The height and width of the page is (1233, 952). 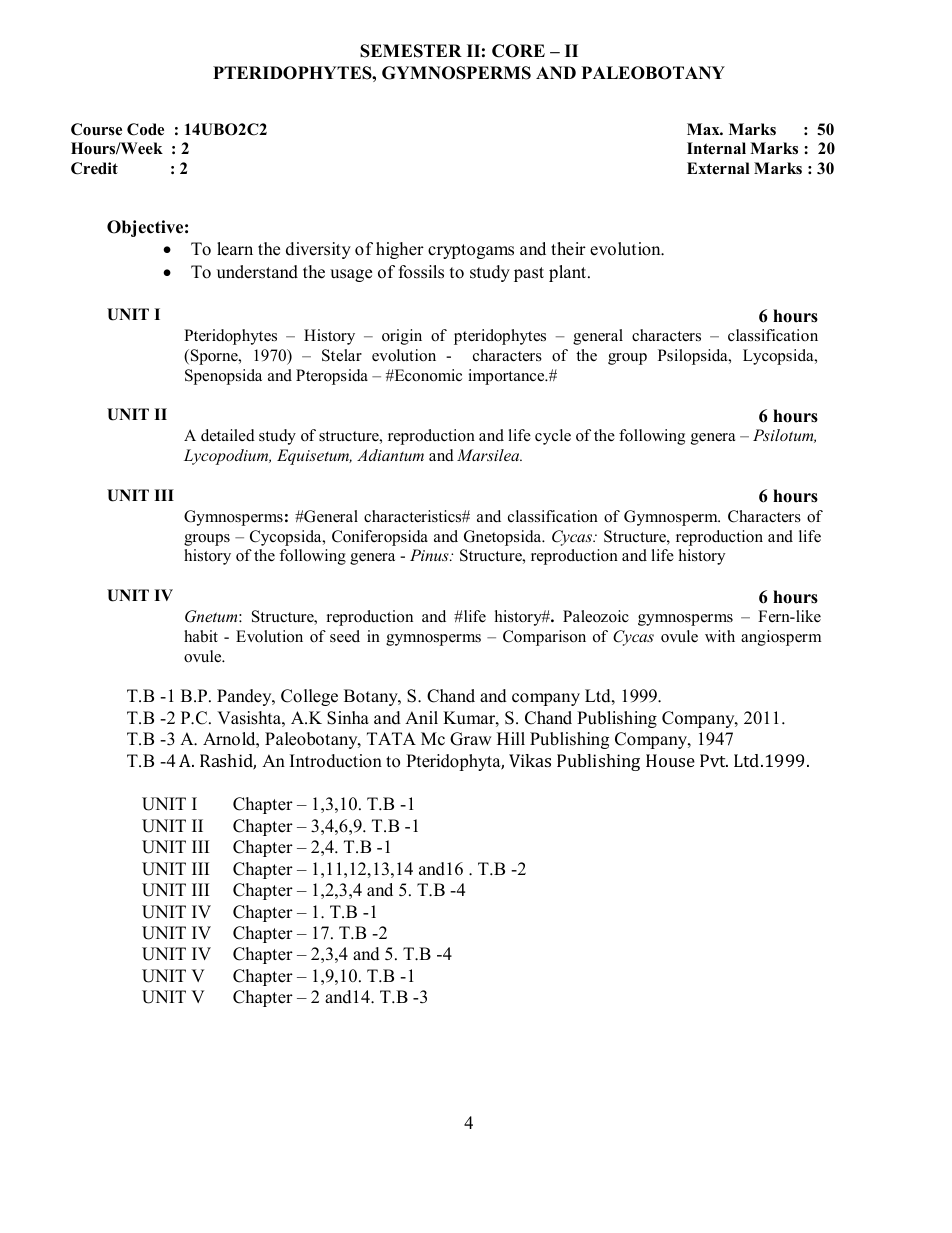 I want to click on origin, so click(x=402, y=337).
